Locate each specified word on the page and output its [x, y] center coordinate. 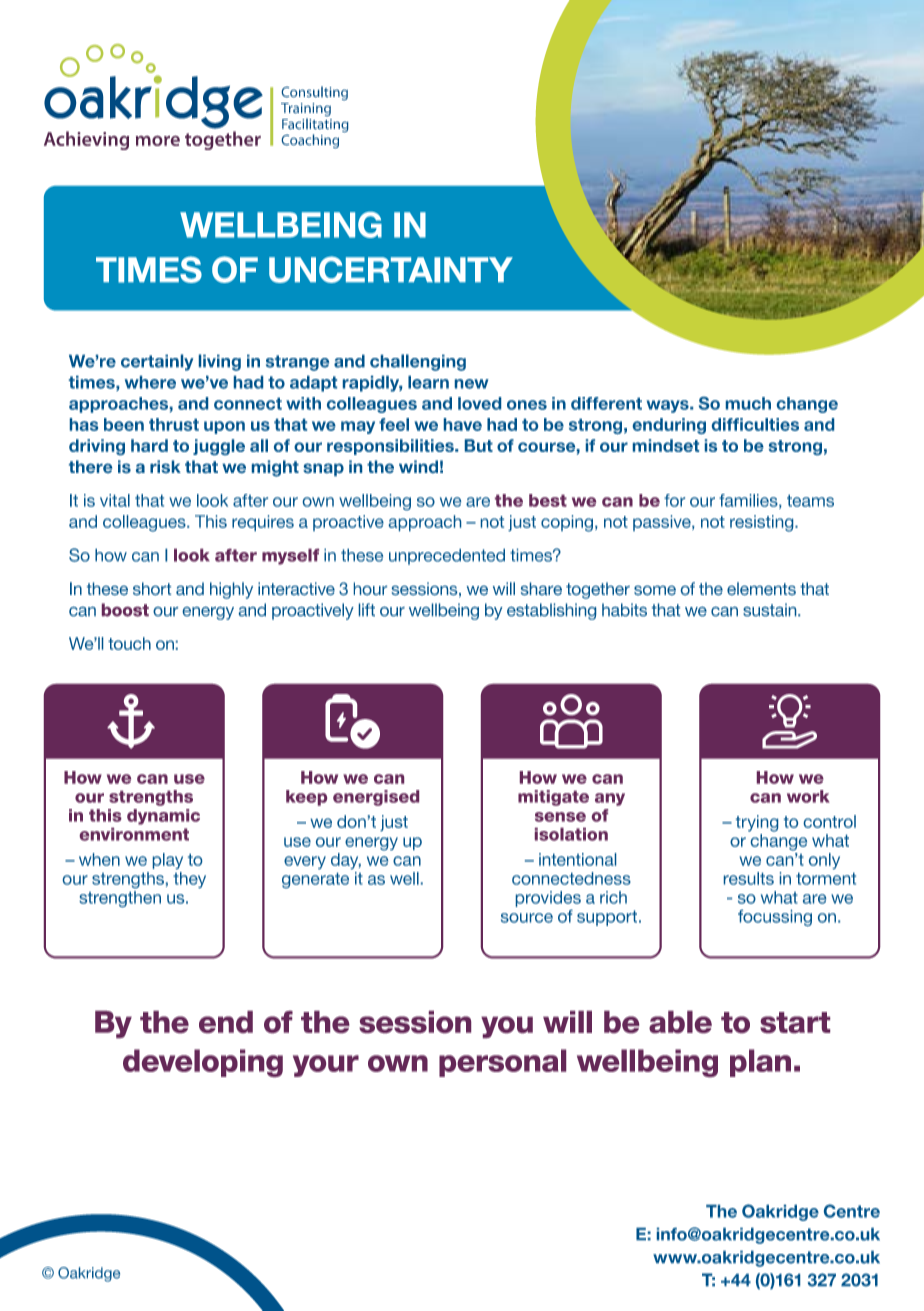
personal [502, 1063]
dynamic [163, 817]
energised [376, 798]
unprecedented [447, 557]
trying [757, 823]
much [748, 403]
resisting [763, 523]
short [152, 588]
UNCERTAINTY [391, 269]
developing [203, 1063]
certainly [157, 362]
